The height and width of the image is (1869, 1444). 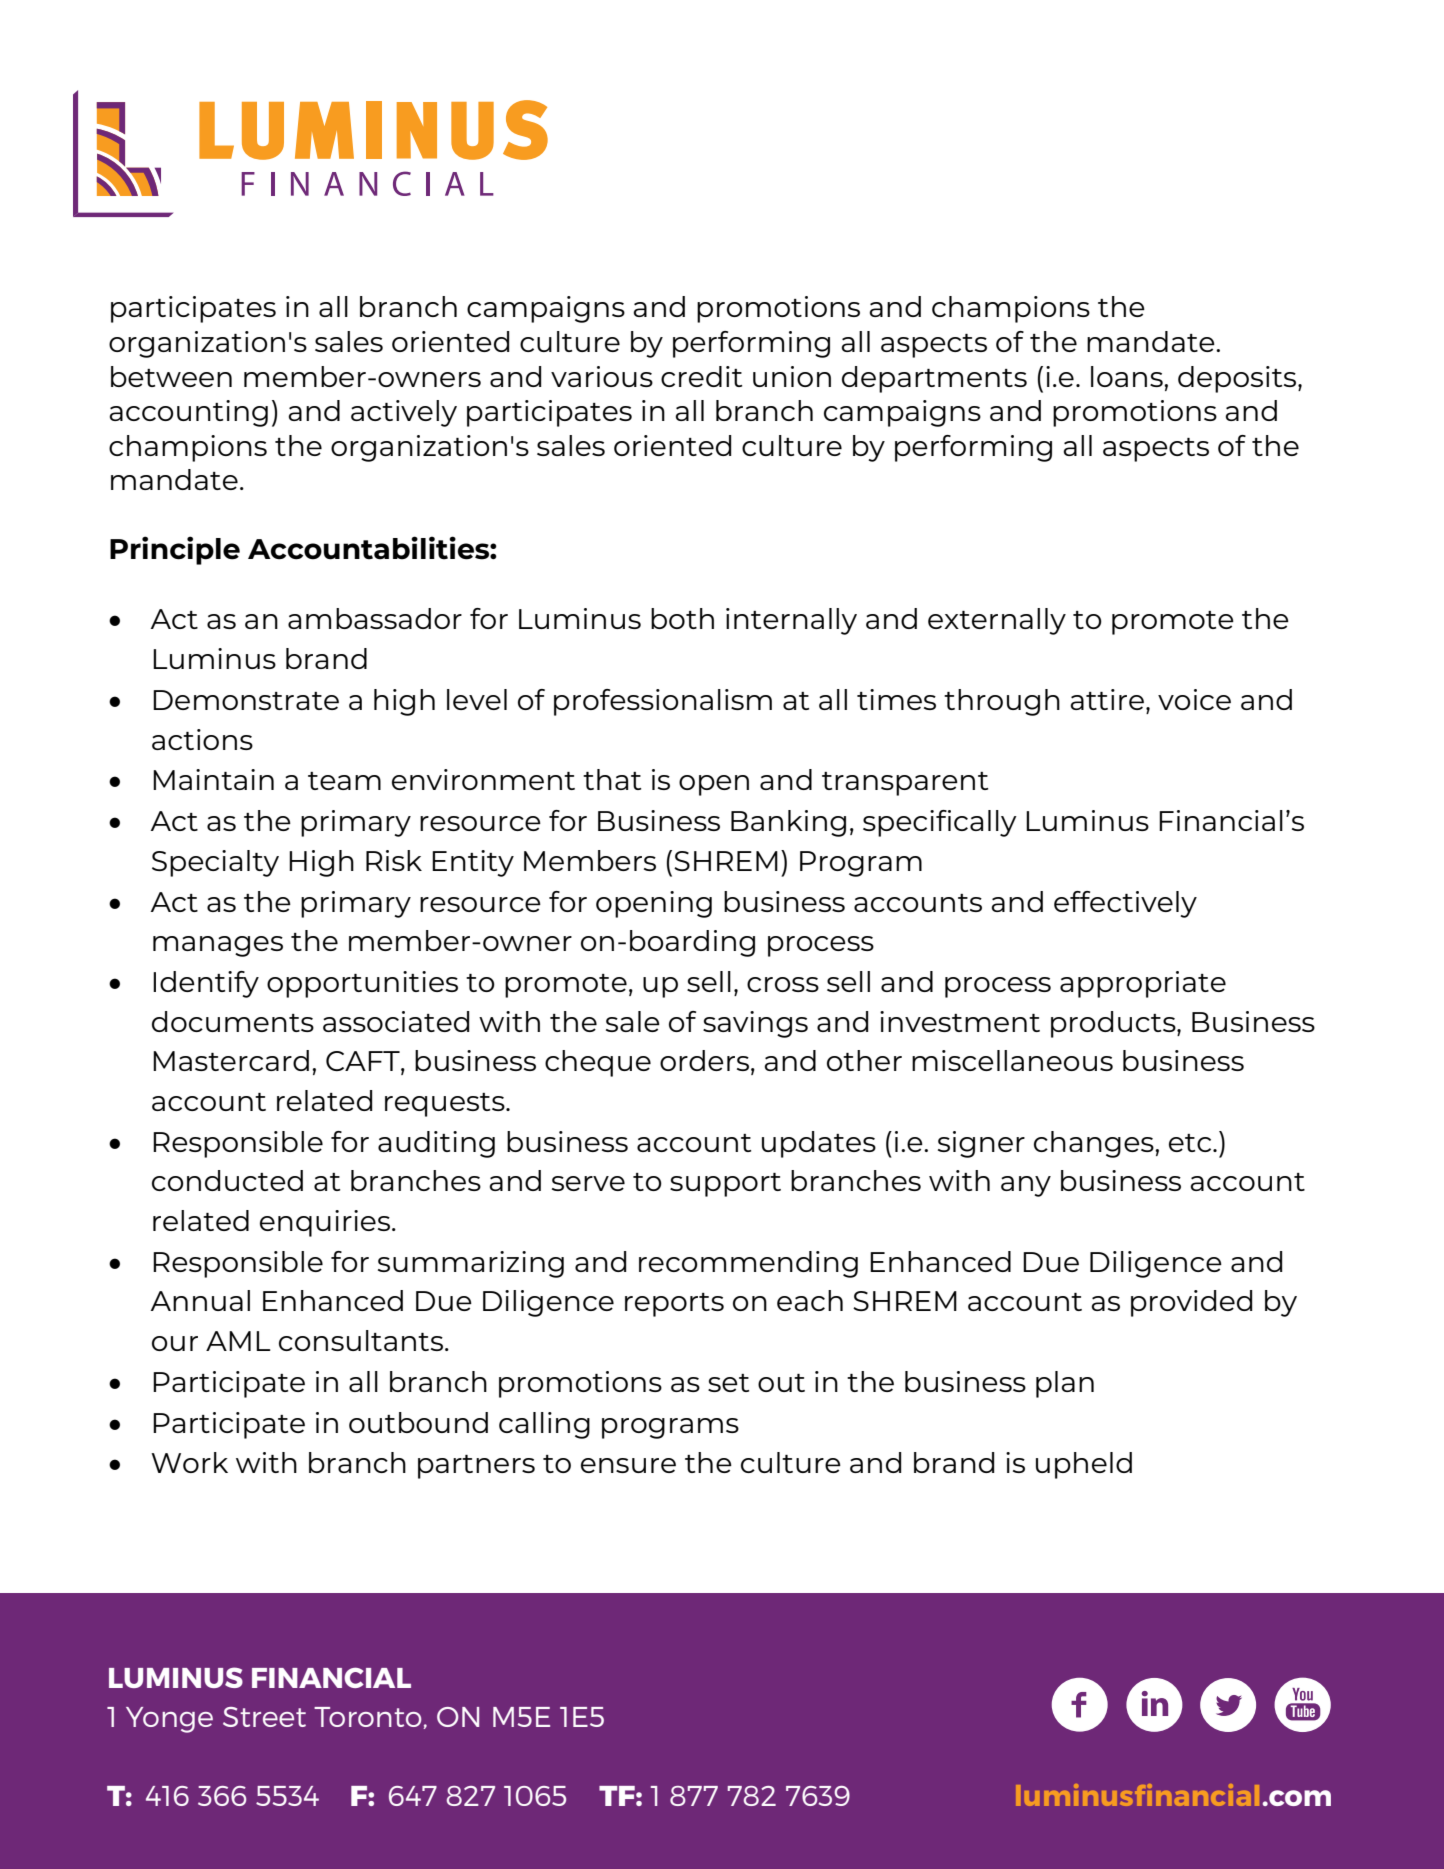 What do you see at coordinates (755, 1024) in the image?
I see `savings` at bounding box center [755, 1024].
